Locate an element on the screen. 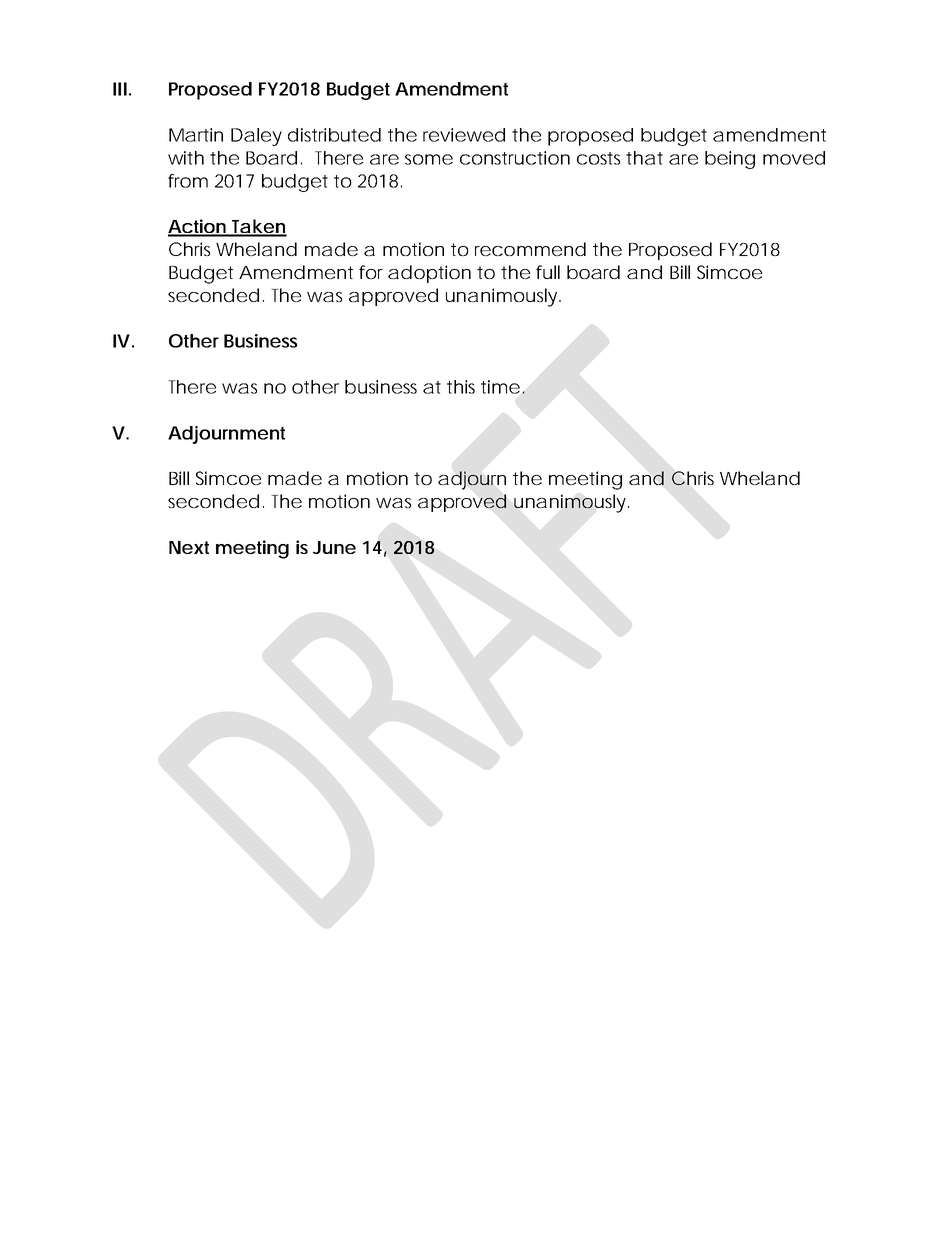 The image size is (952, 1233). Action is located at coordinates (198, 227).
